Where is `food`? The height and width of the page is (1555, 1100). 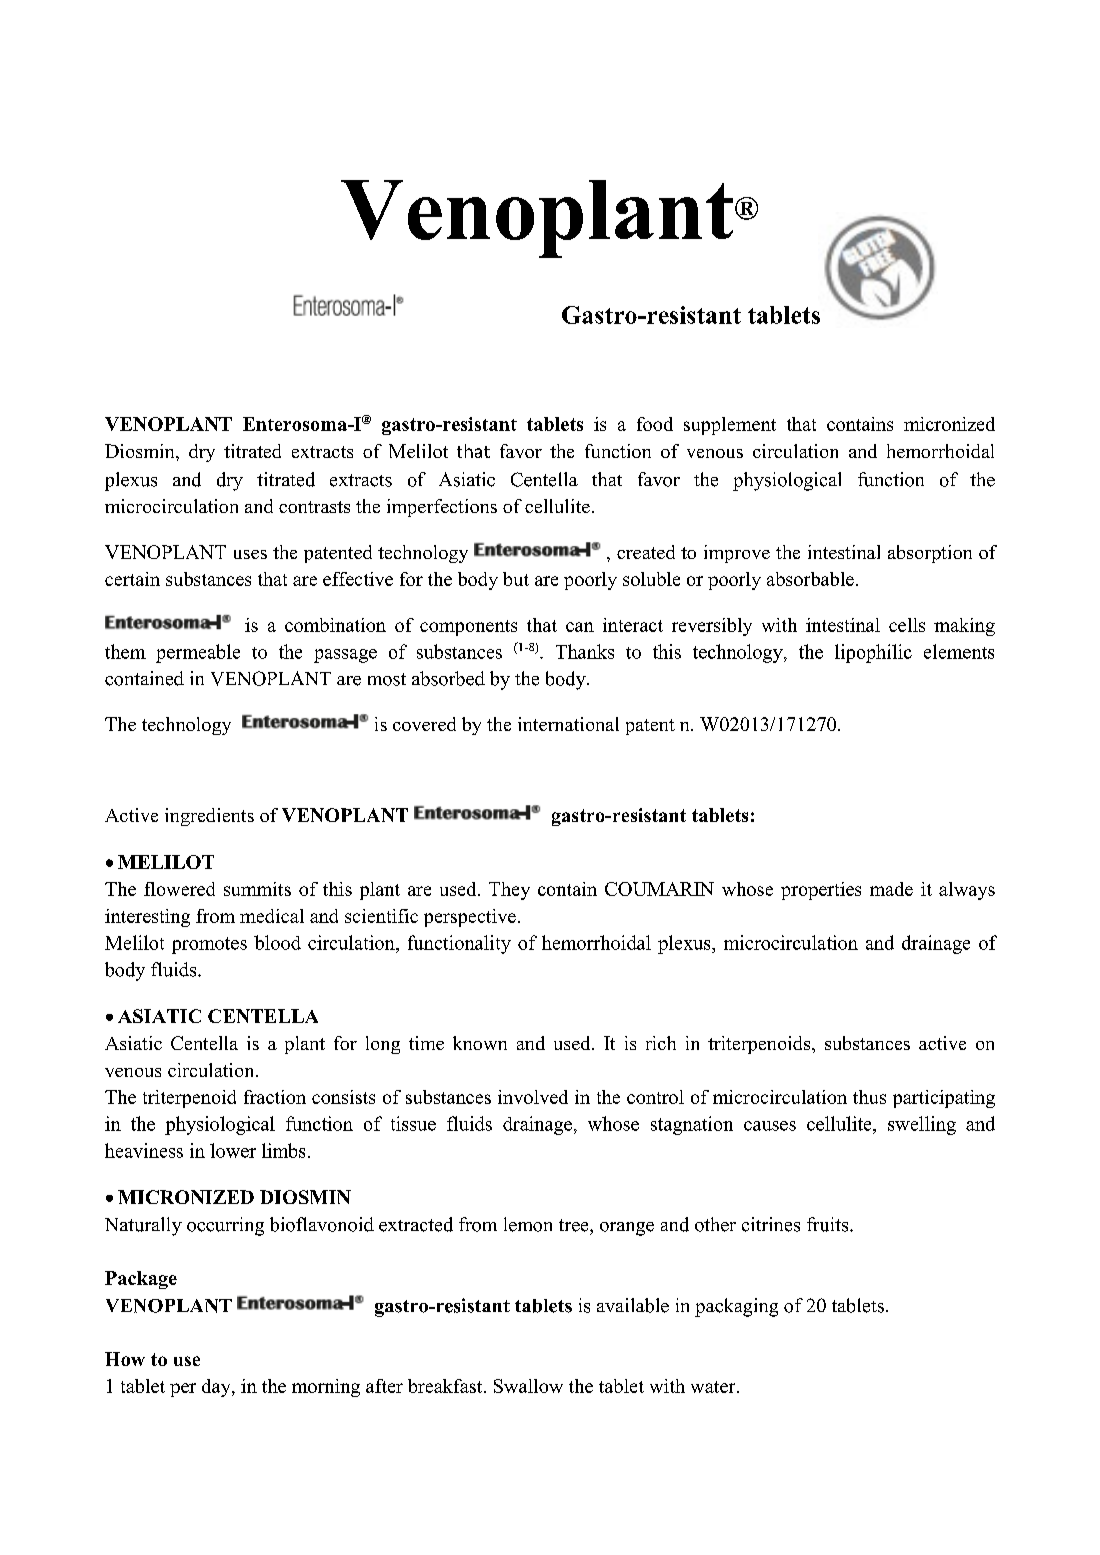 food is located at coordinates (655, 424).
